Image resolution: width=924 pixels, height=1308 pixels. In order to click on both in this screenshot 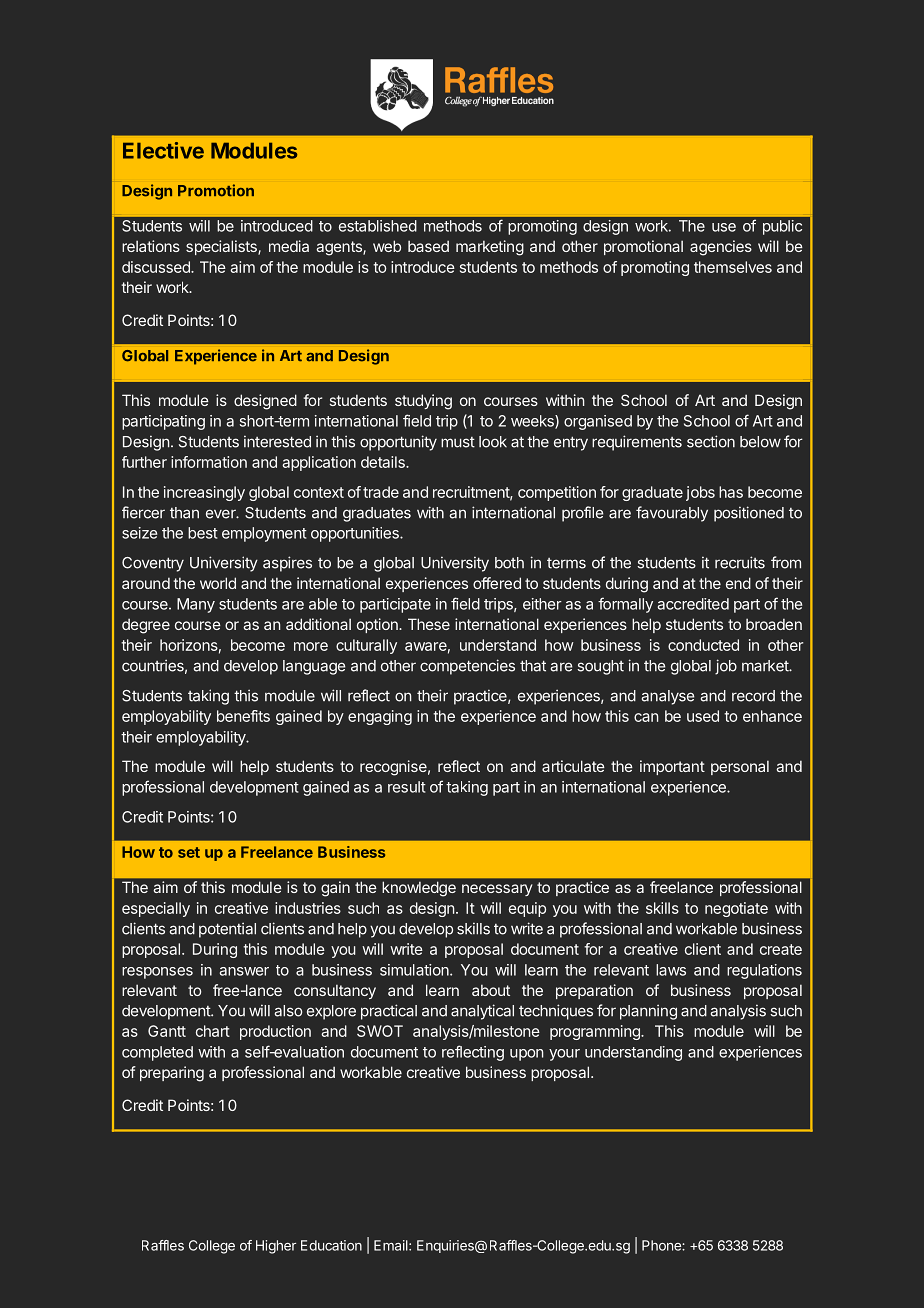, I will do `click(509, 563)`.
